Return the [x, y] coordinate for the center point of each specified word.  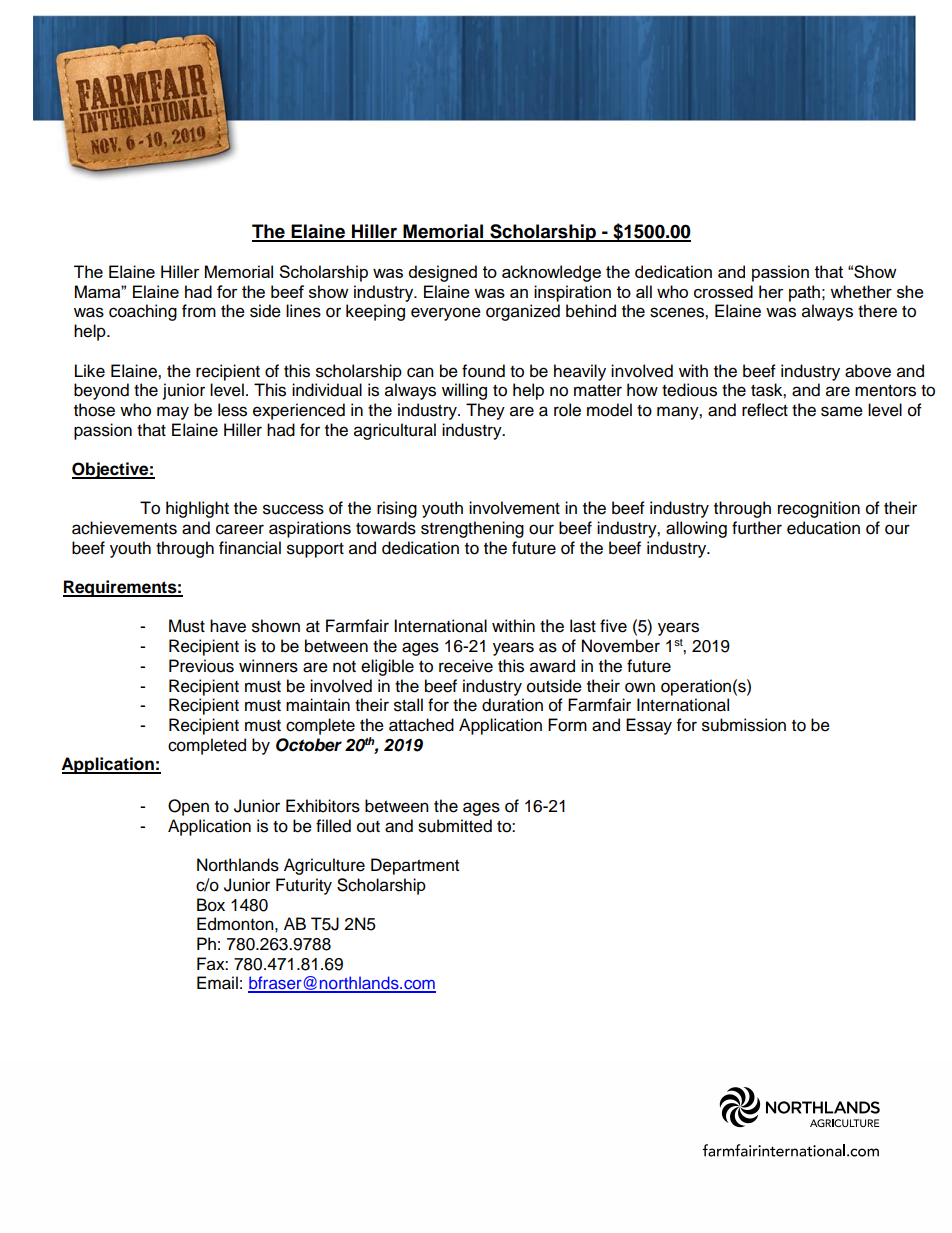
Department [415, 866]
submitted [455, 826]
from [199, 311]
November [621, 646]
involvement [514, 508]
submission [744, 725]
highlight [197, 509]
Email [217, 983]
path [804, 293]
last [583, 626]
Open [188, 807]
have [228, 626]
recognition [819, 509]
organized [523, 312]
